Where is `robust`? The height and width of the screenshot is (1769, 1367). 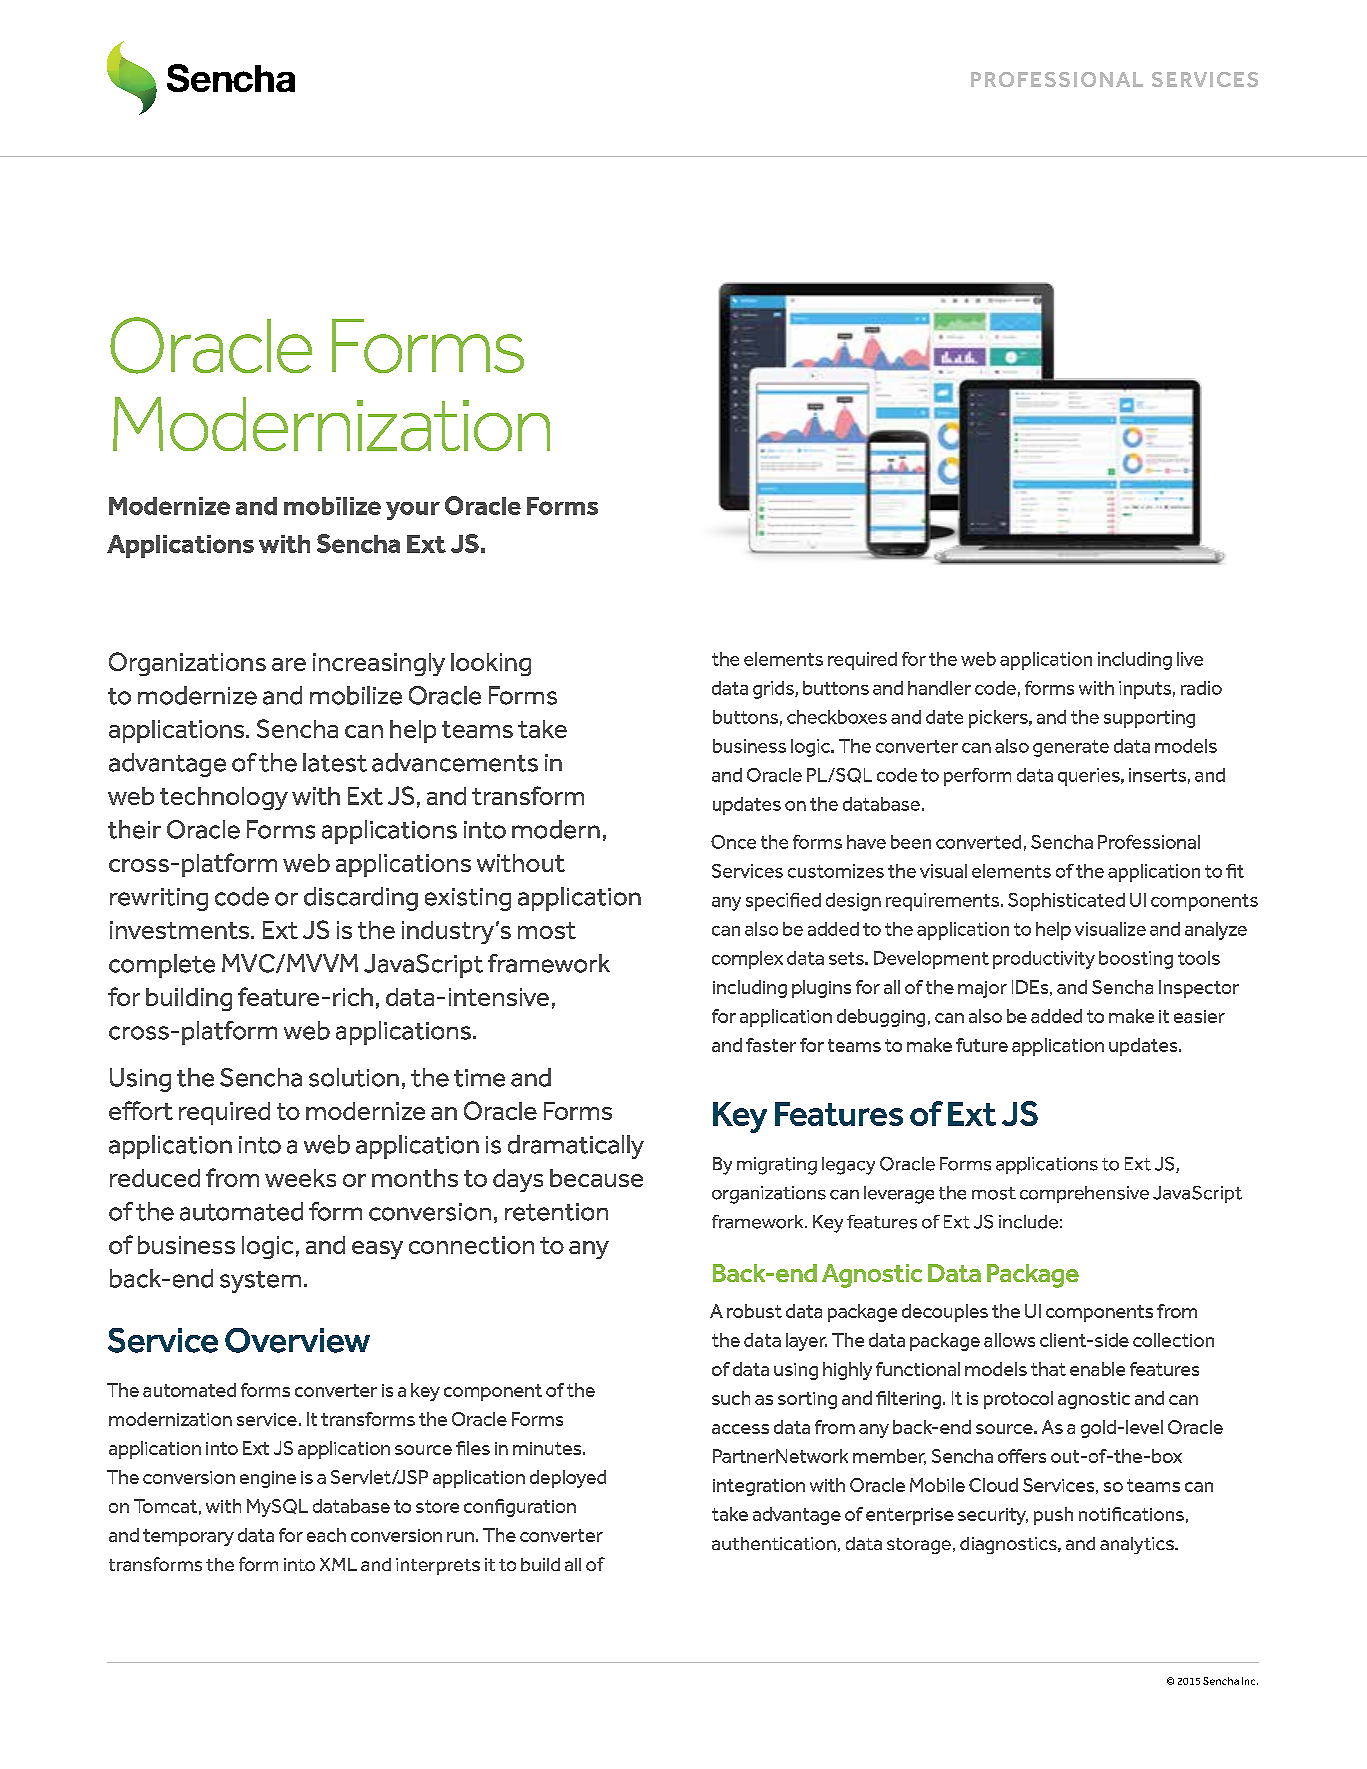
robust is located at coordinates (754, 1311).
